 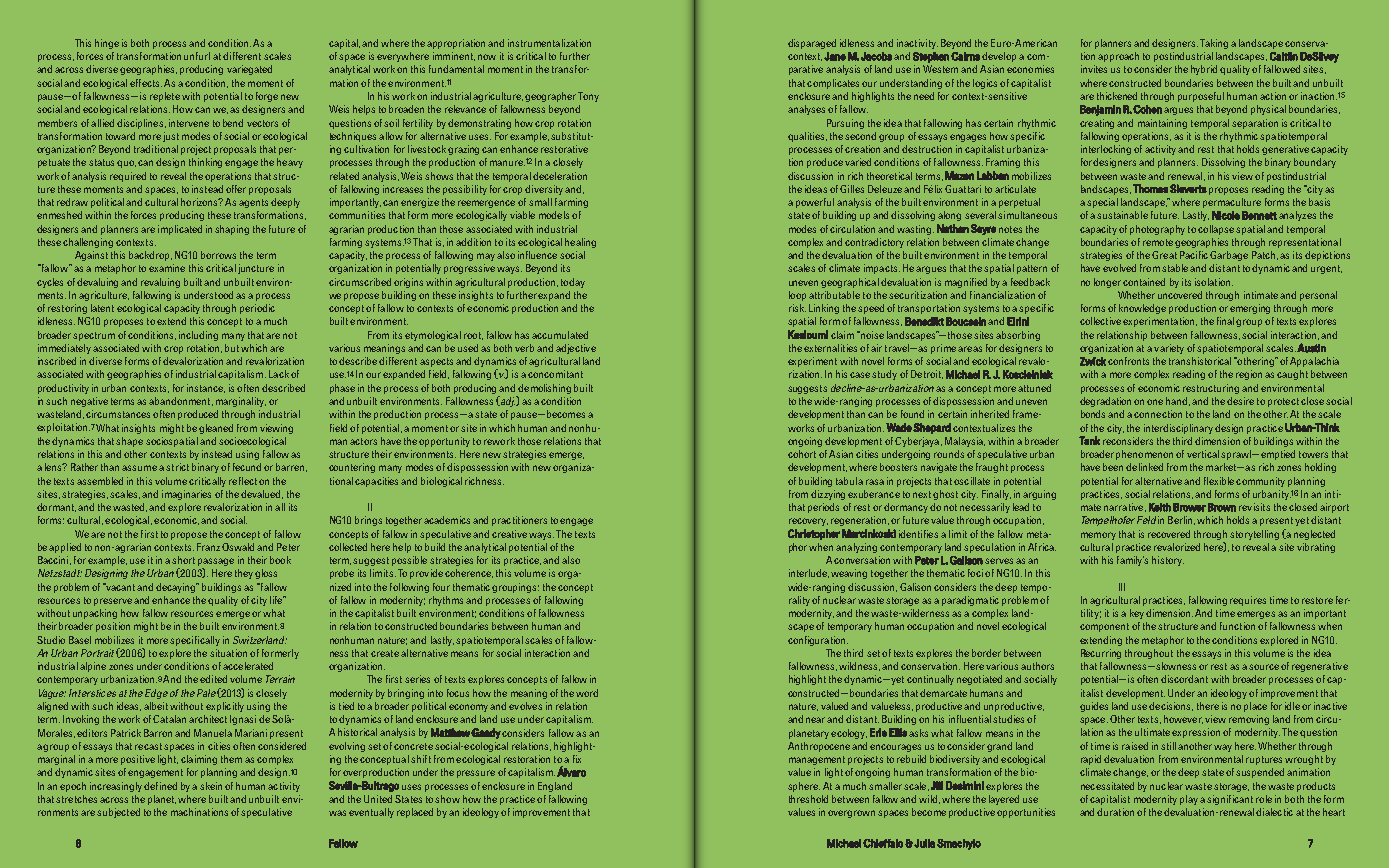 What do you see at coordinates (211, 786) in the image?
I see `skein` at bounding box center [211, 786].
